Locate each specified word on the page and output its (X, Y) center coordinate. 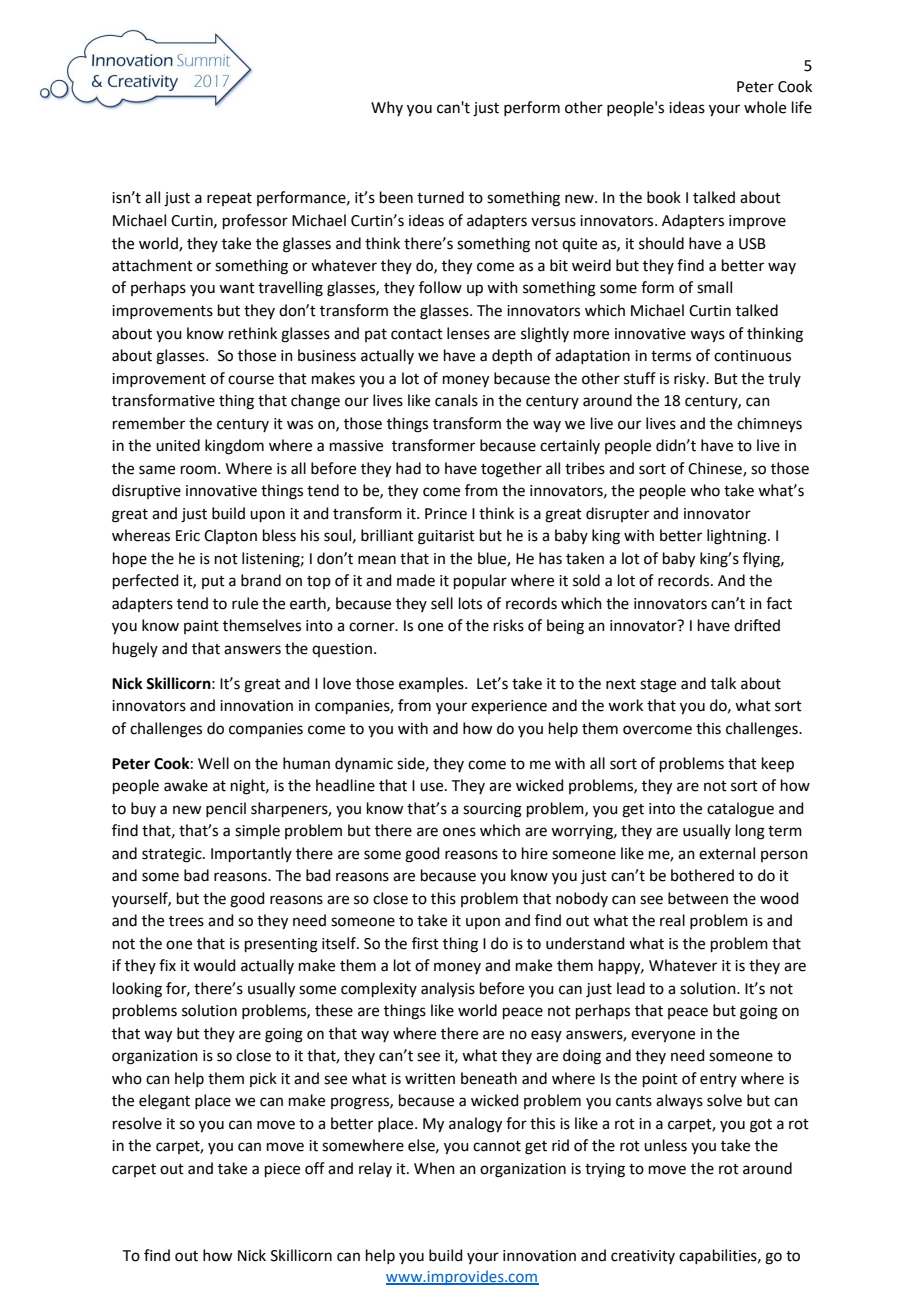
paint (201, 627)
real (672, 920)
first (425, 943)
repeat (229, 199)
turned (440, 197)
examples (432, 684)
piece (282, 1170)
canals (456, 400)
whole (765, 107)
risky (691, 380)
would (214, 965)
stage (658, 686)
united (178, 445)
